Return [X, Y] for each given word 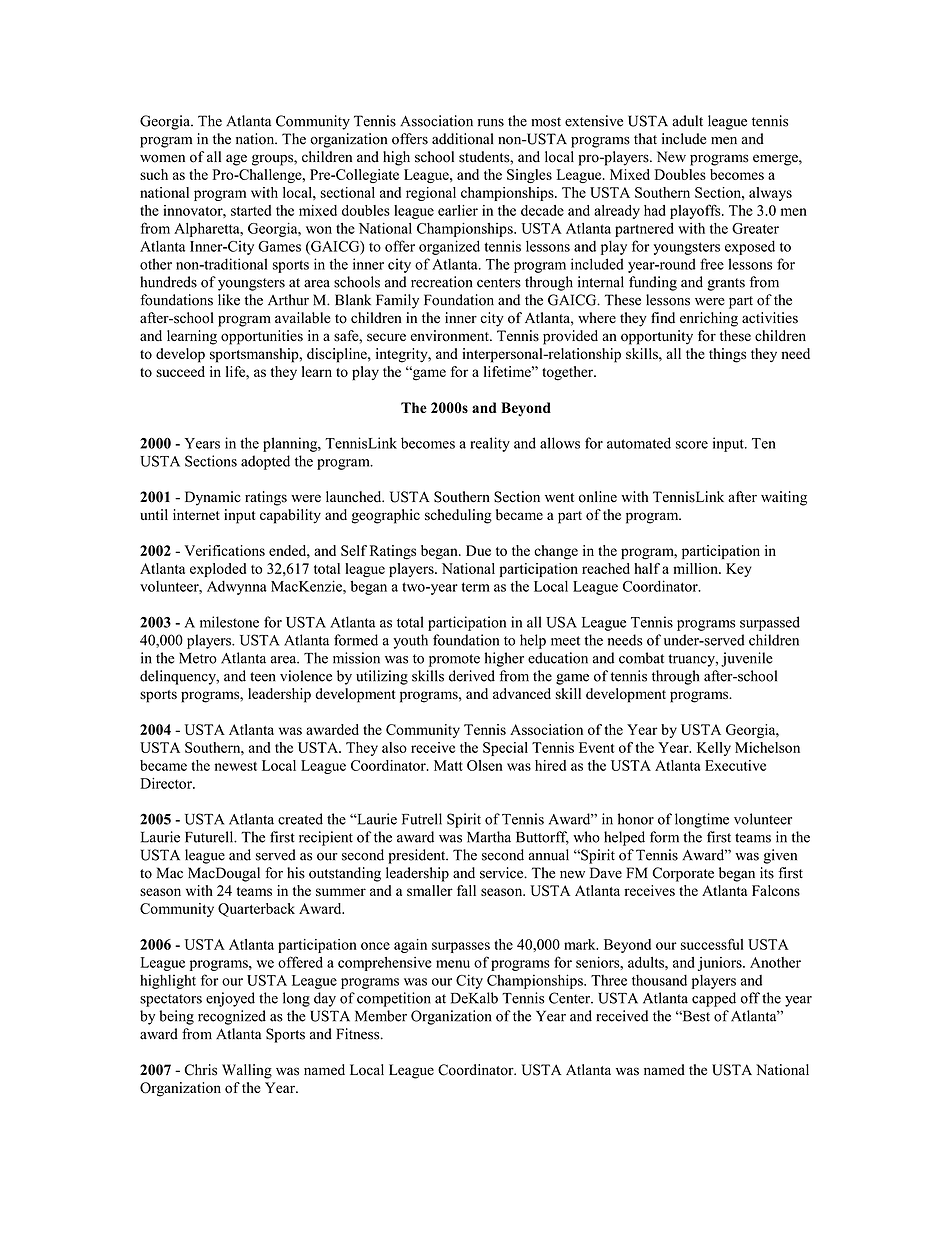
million [696, 568]
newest [236, 766]
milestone [229, 622]
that [645, 139]
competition [394, 999]
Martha [489, 837]
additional [462, 139]
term [476, 587]
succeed [180, 371]
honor [636, 819]
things [727, 355]
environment [451, 336]
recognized [232, 1017]
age [236, 160]
